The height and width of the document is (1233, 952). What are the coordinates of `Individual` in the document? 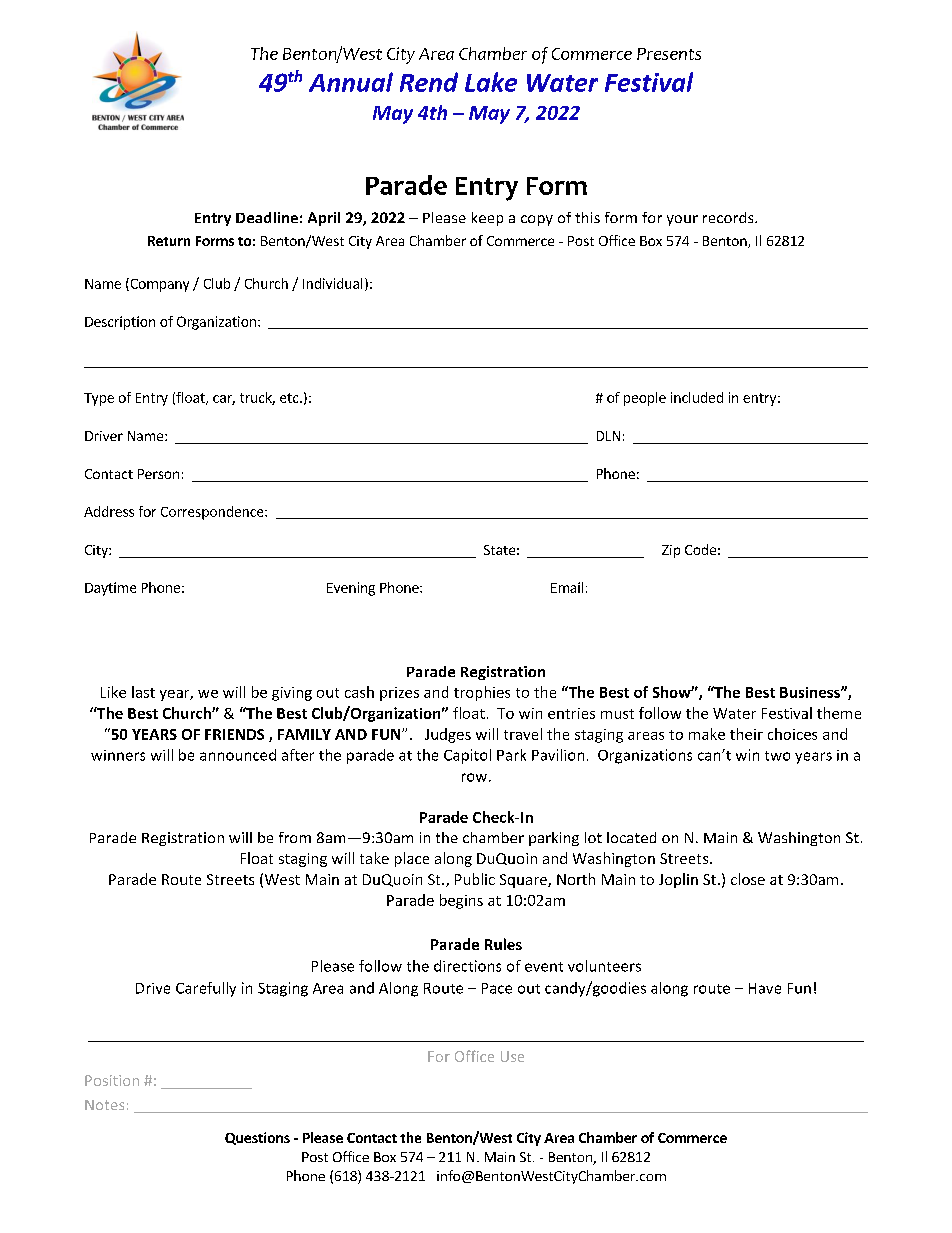 It's located at (332, 283).
